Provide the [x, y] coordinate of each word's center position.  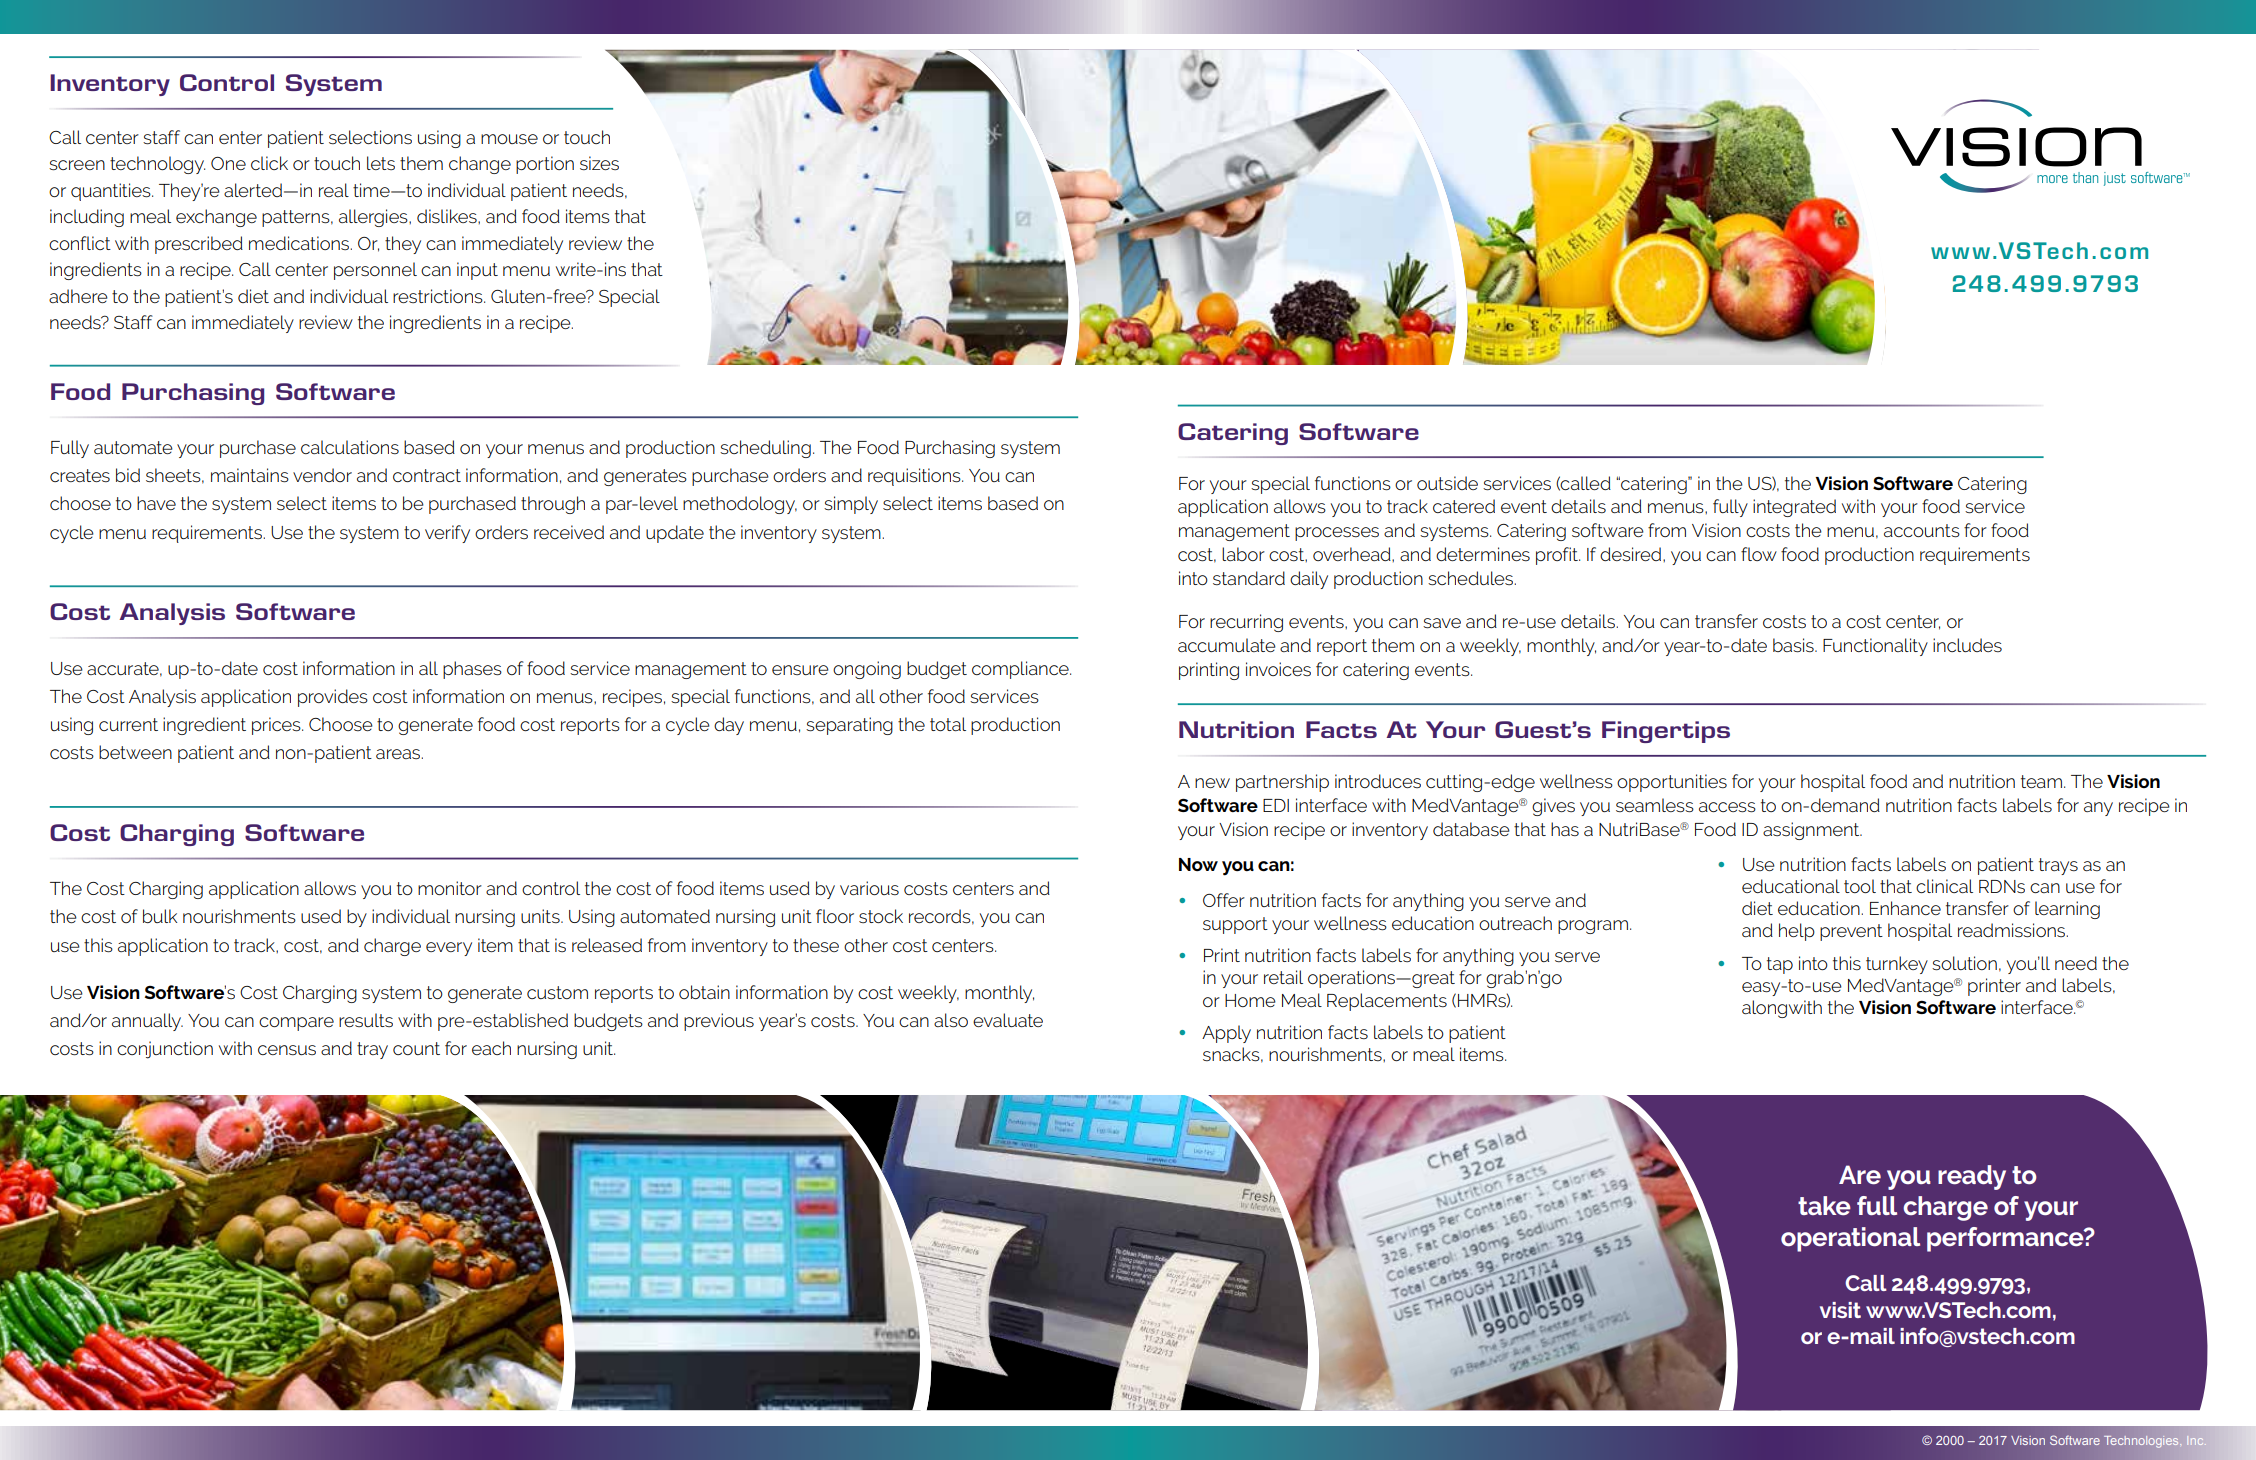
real [334, 190]
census [287, 1050]
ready [1972, 1177]
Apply [1226, 1034]
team [2041, 781]
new [1212, 783]
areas [399, 754]
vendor [322, 475]
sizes [599, 163]
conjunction [165, 1050]
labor [1243, 554]
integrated [1794, 508]
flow [1759, 554]
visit [1840, 1310]
